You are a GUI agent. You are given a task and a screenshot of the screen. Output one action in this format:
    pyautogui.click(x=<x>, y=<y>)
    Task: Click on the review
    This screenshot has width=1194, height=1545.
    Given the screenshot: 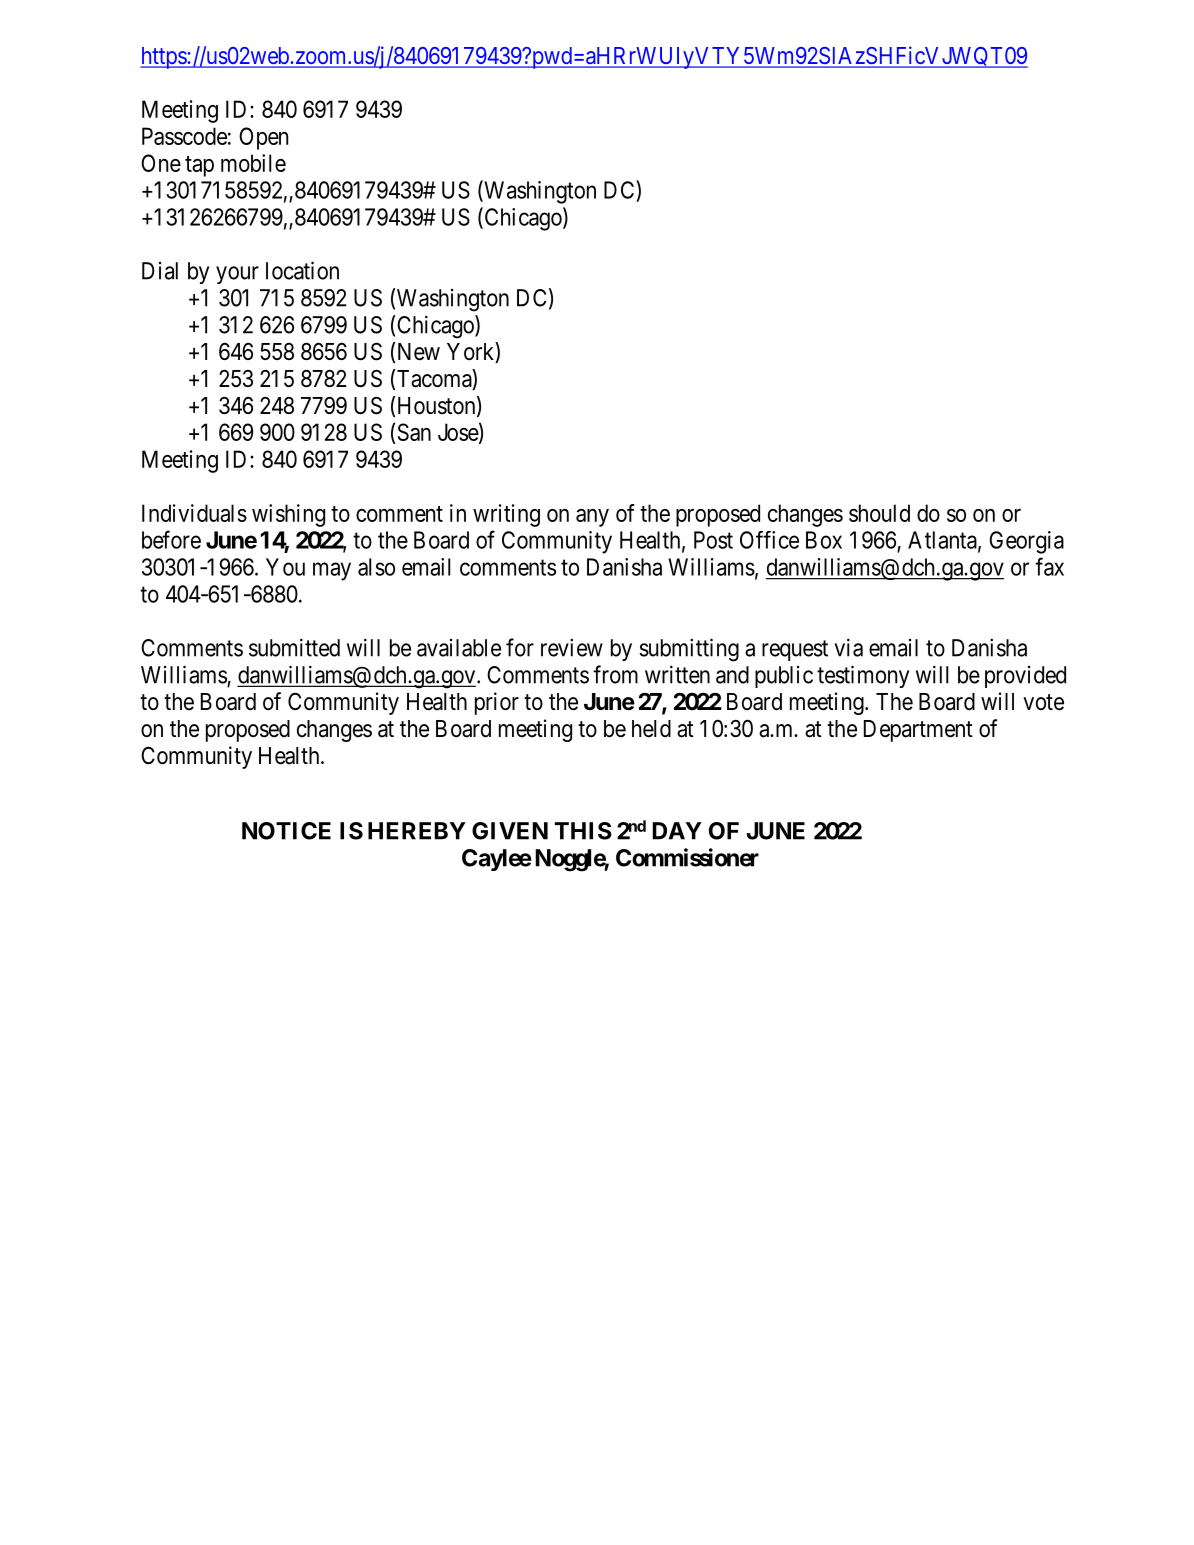 What is the action you would take?
    pyautogui.click(x=572, y=647)
